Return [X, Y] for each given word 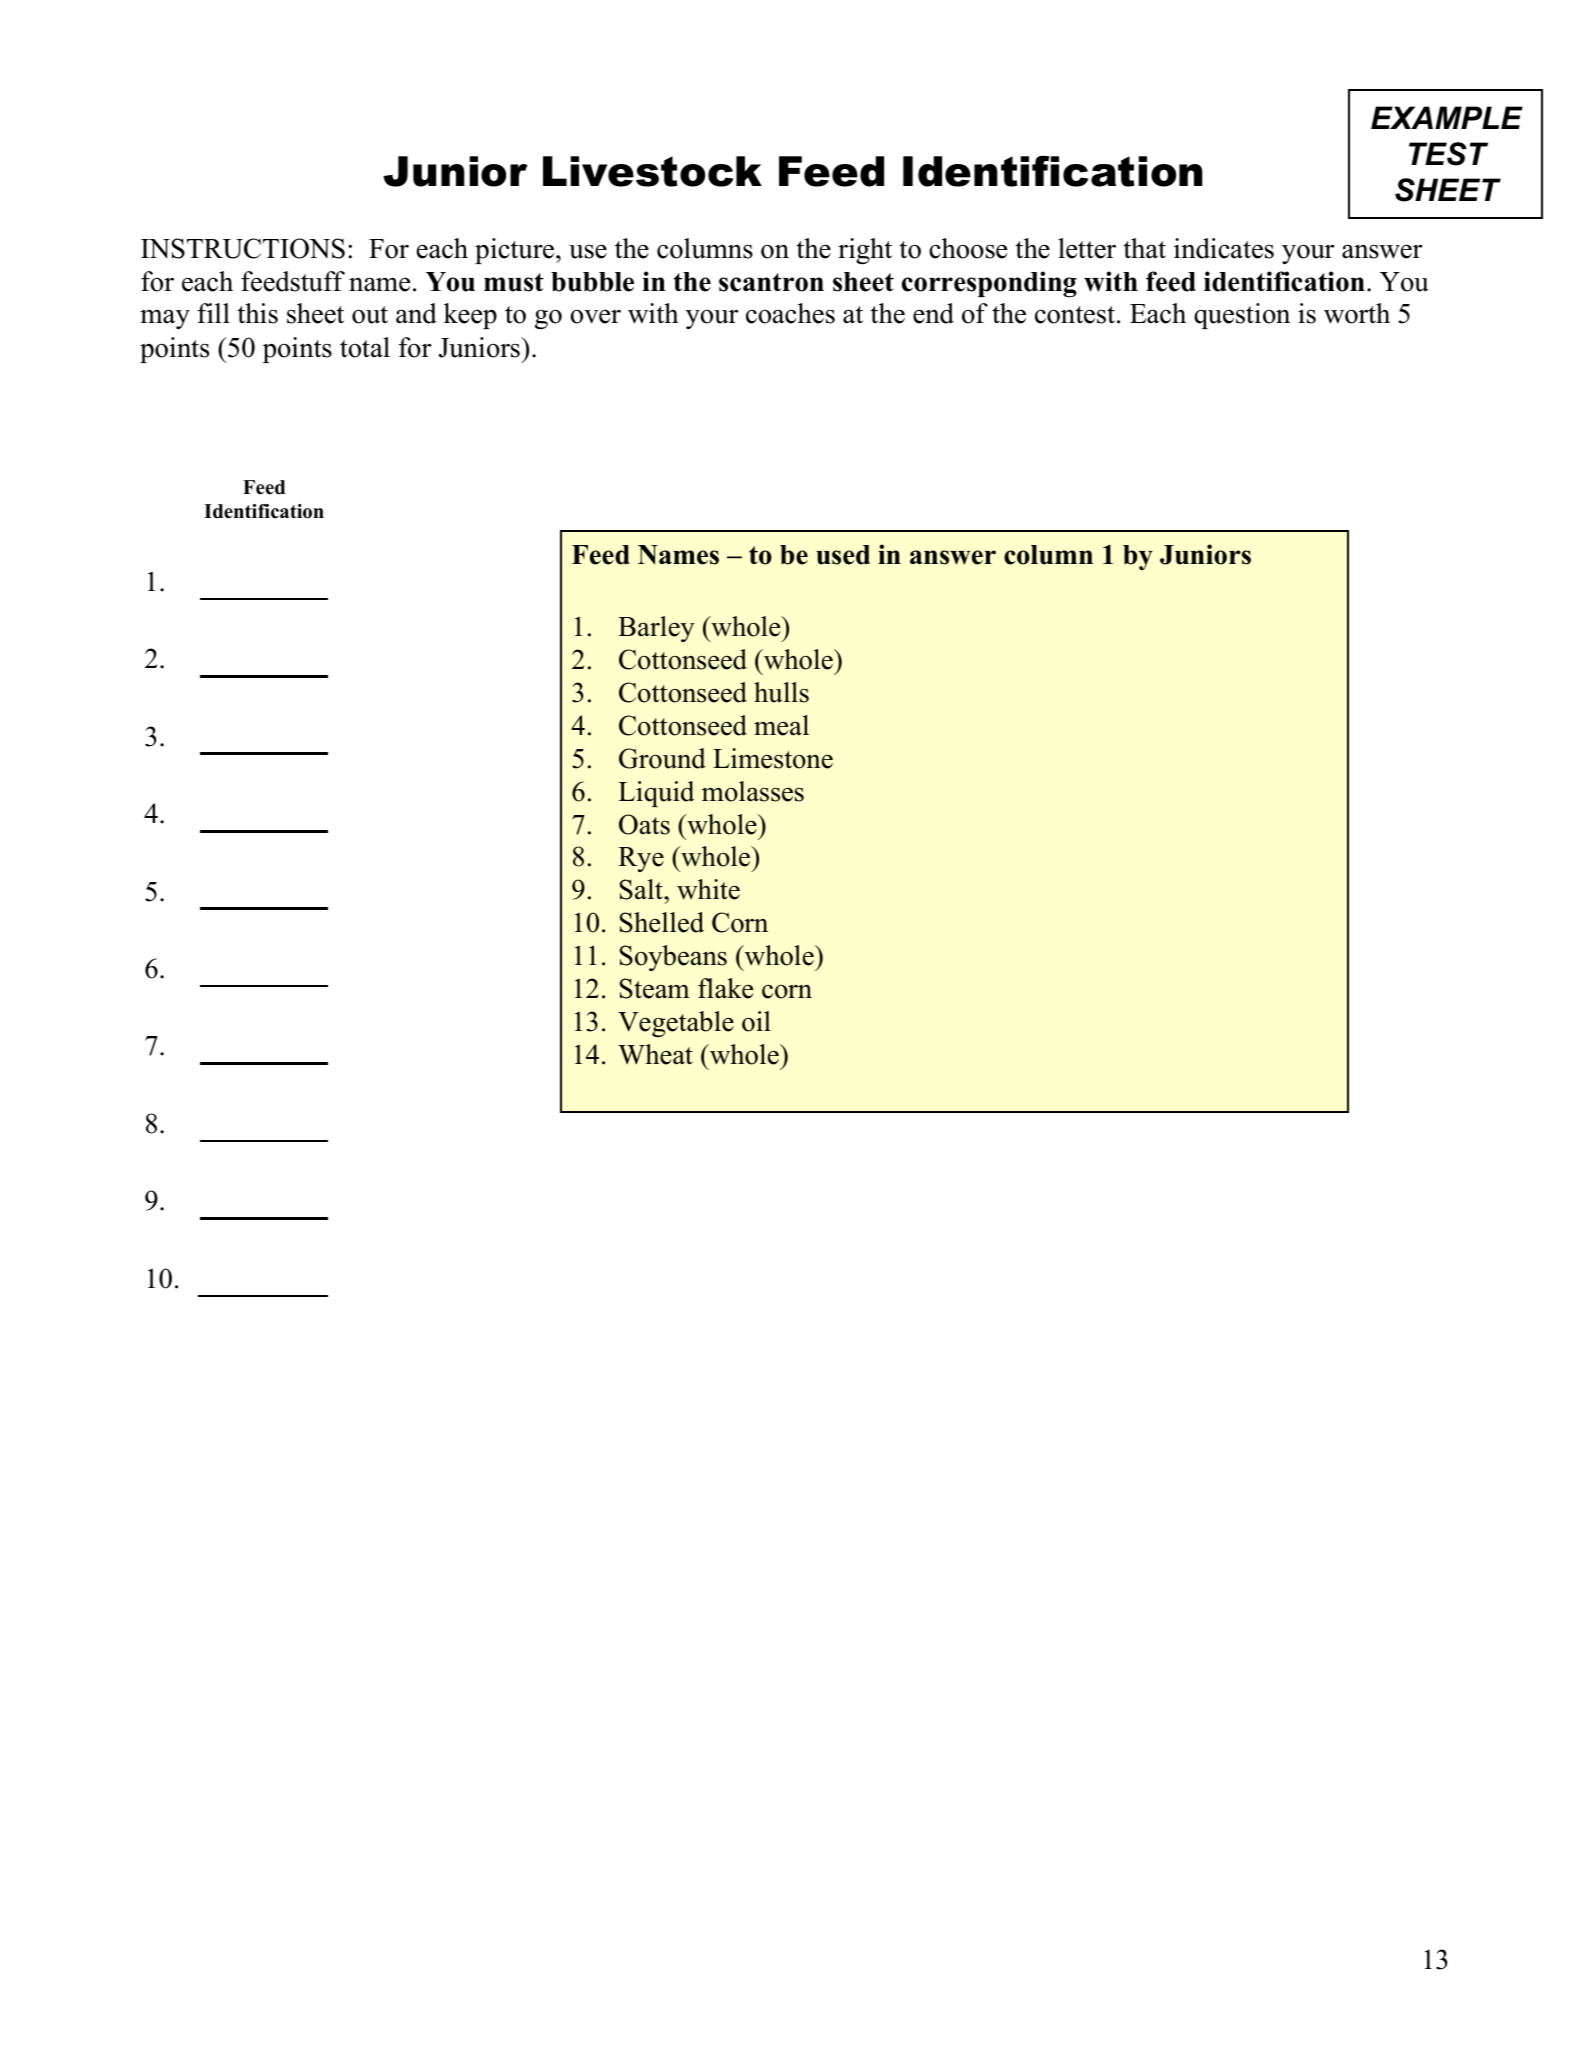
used [843, 555]
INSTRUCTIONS [243, 248]
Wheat [655, 1054]
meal [781, 725]
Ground [662, 758]
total [365, 347]
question [1242, 316]
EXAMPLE [1447, 117]
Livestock [652, 171]
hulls [781, 692]
